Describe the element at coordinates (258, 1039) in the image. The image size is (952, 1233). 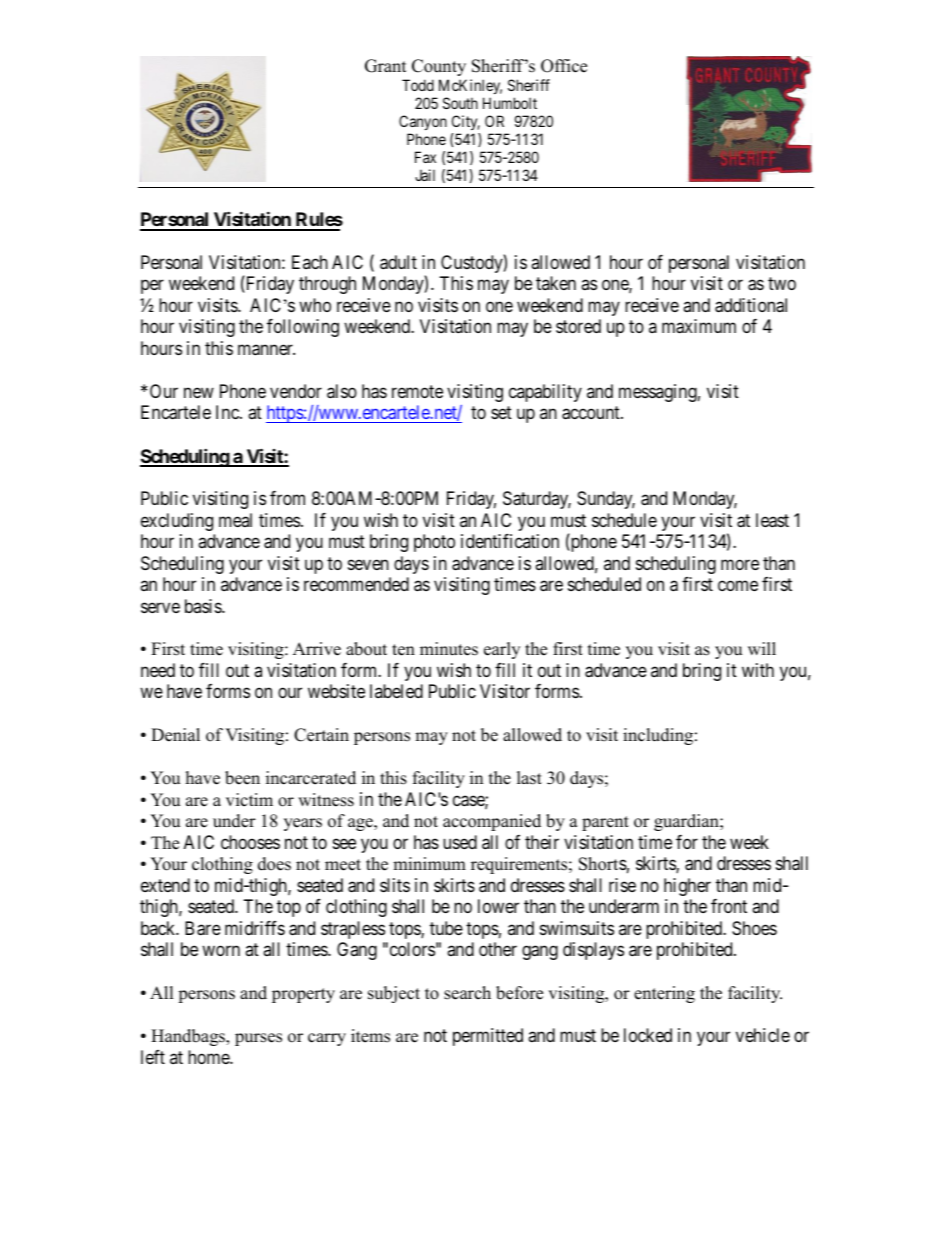
I see `purses` at that location.
